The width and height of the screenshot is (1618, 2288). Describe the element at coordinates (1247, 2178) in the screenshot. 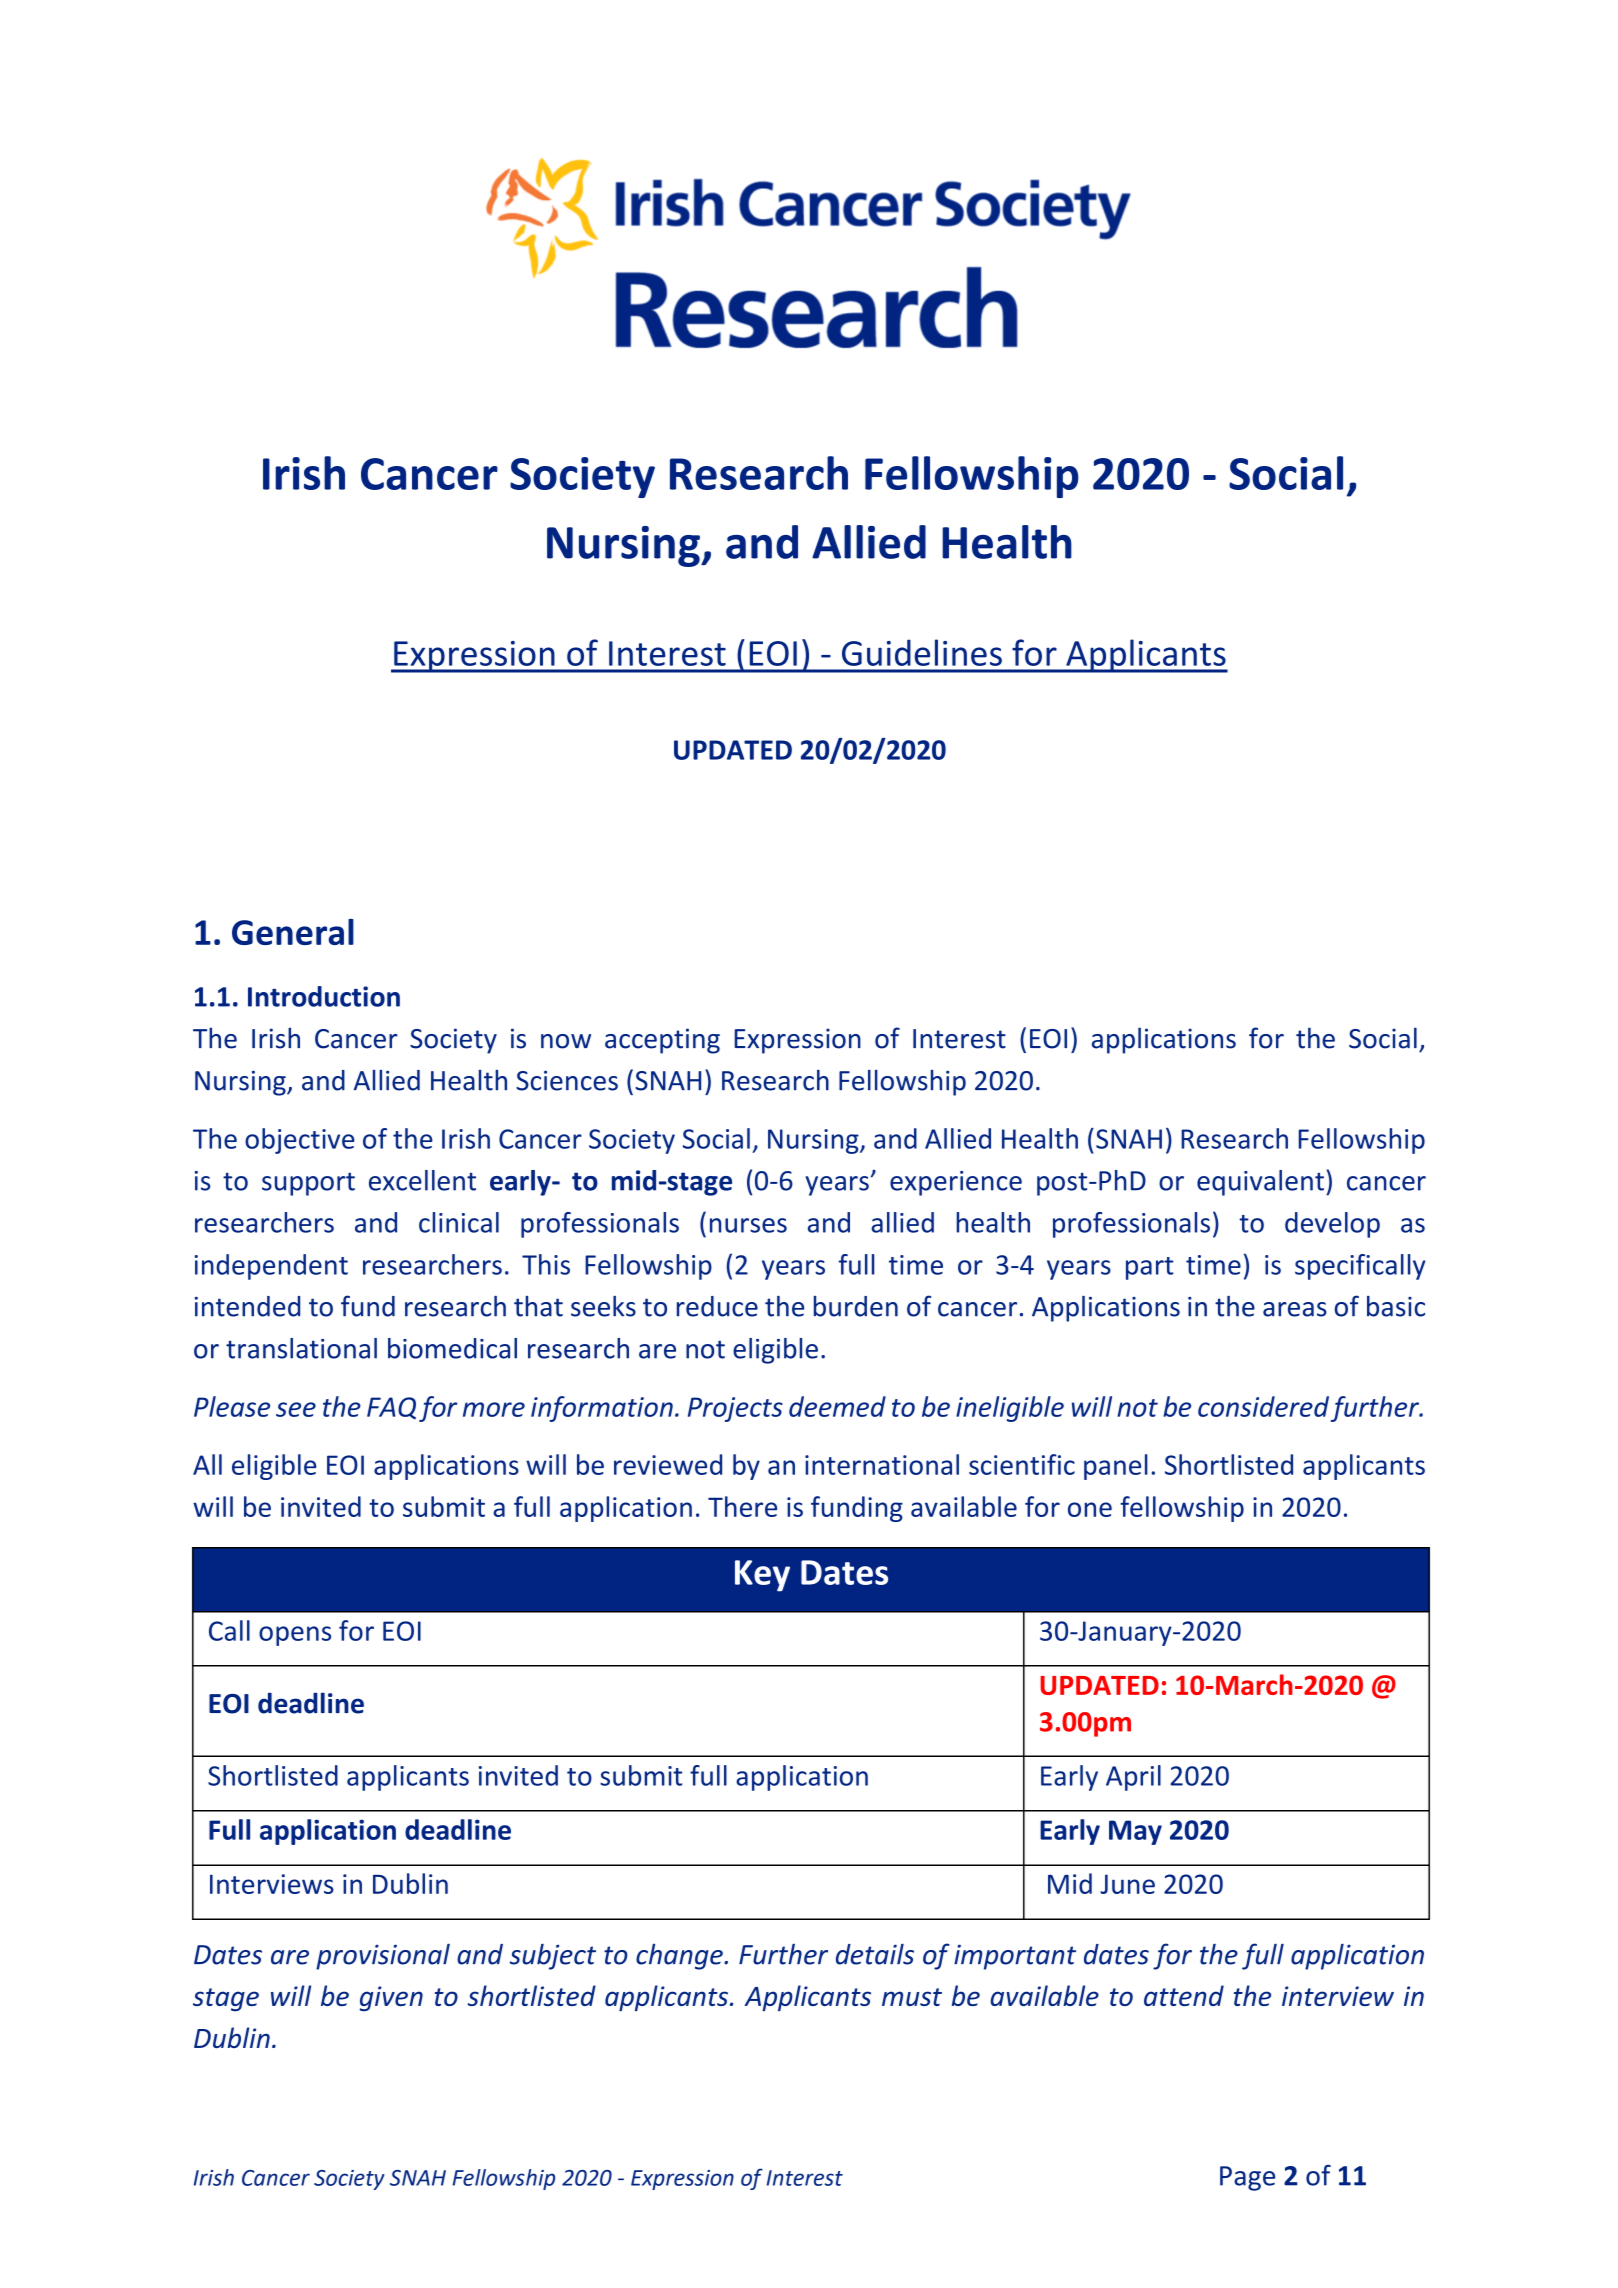

I see `Page` at that location.
